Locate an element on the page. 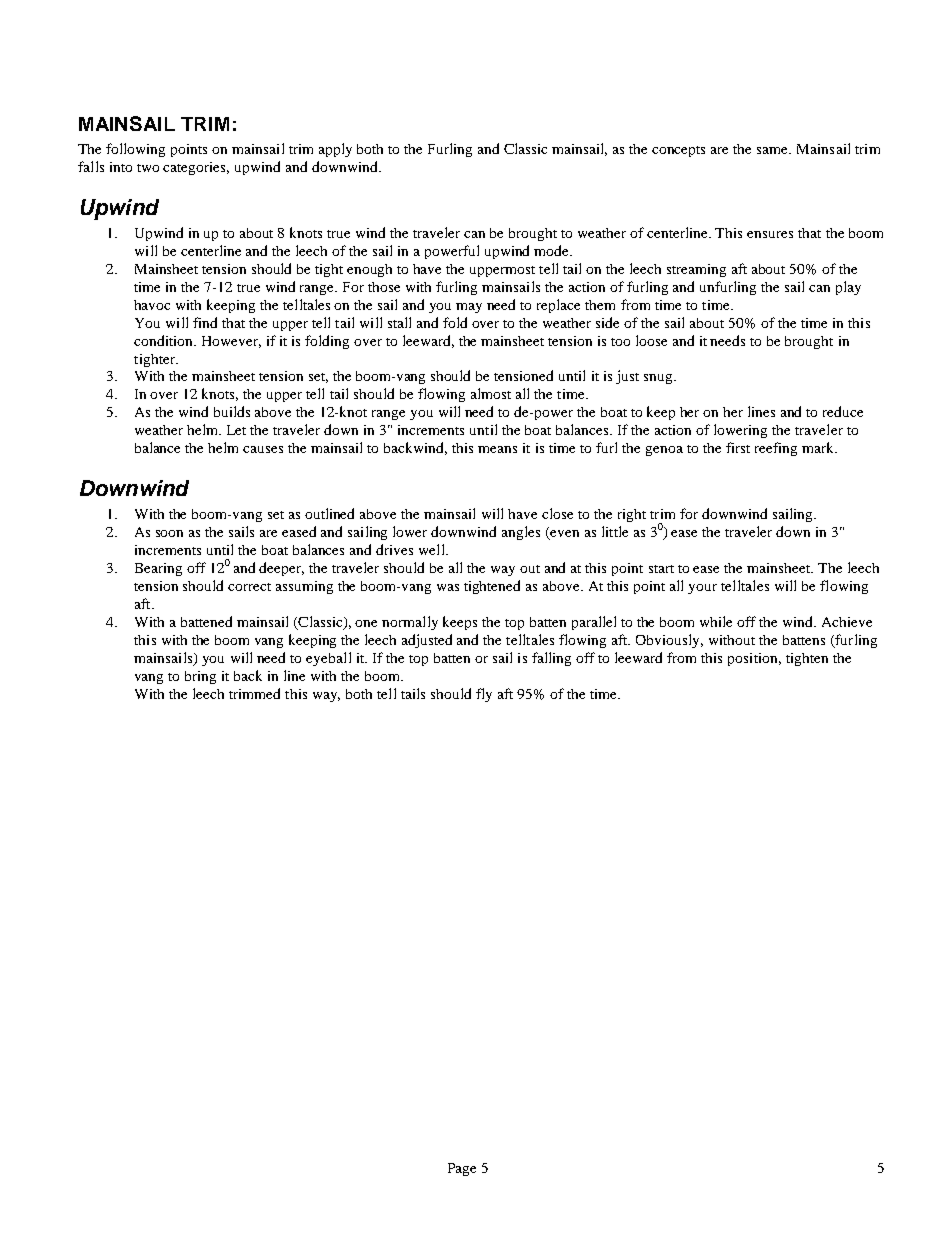 This image has width=952, height=1233. categories is located at coordinates (196, 168).
